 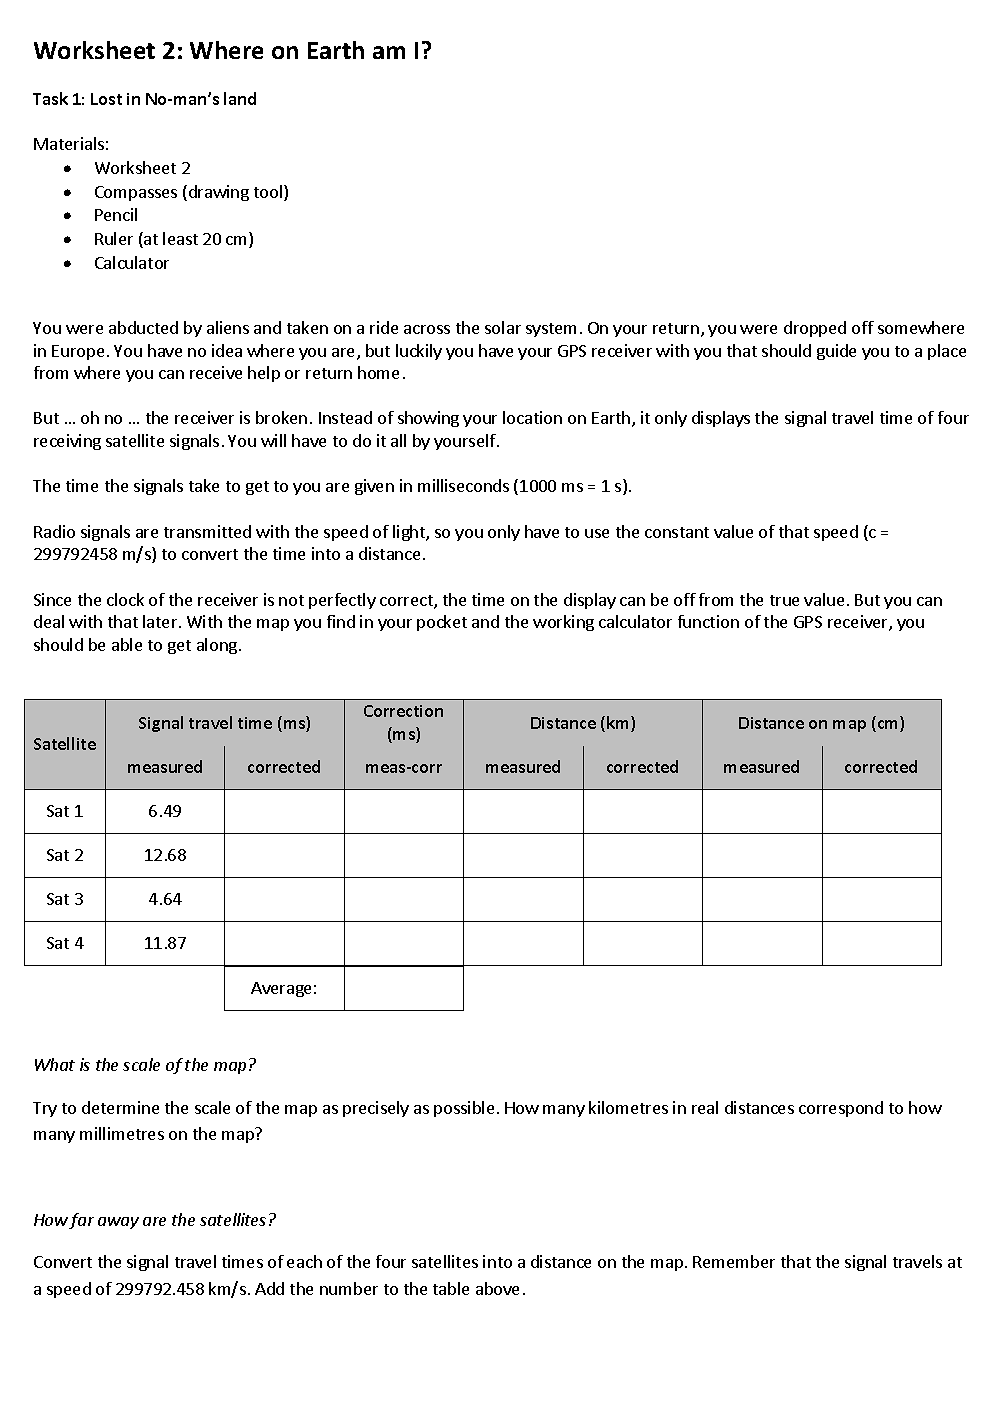 What do you see at coordinates (268, 191) in the screenshot?
I see `tool` at bounding box center [268, 191].
